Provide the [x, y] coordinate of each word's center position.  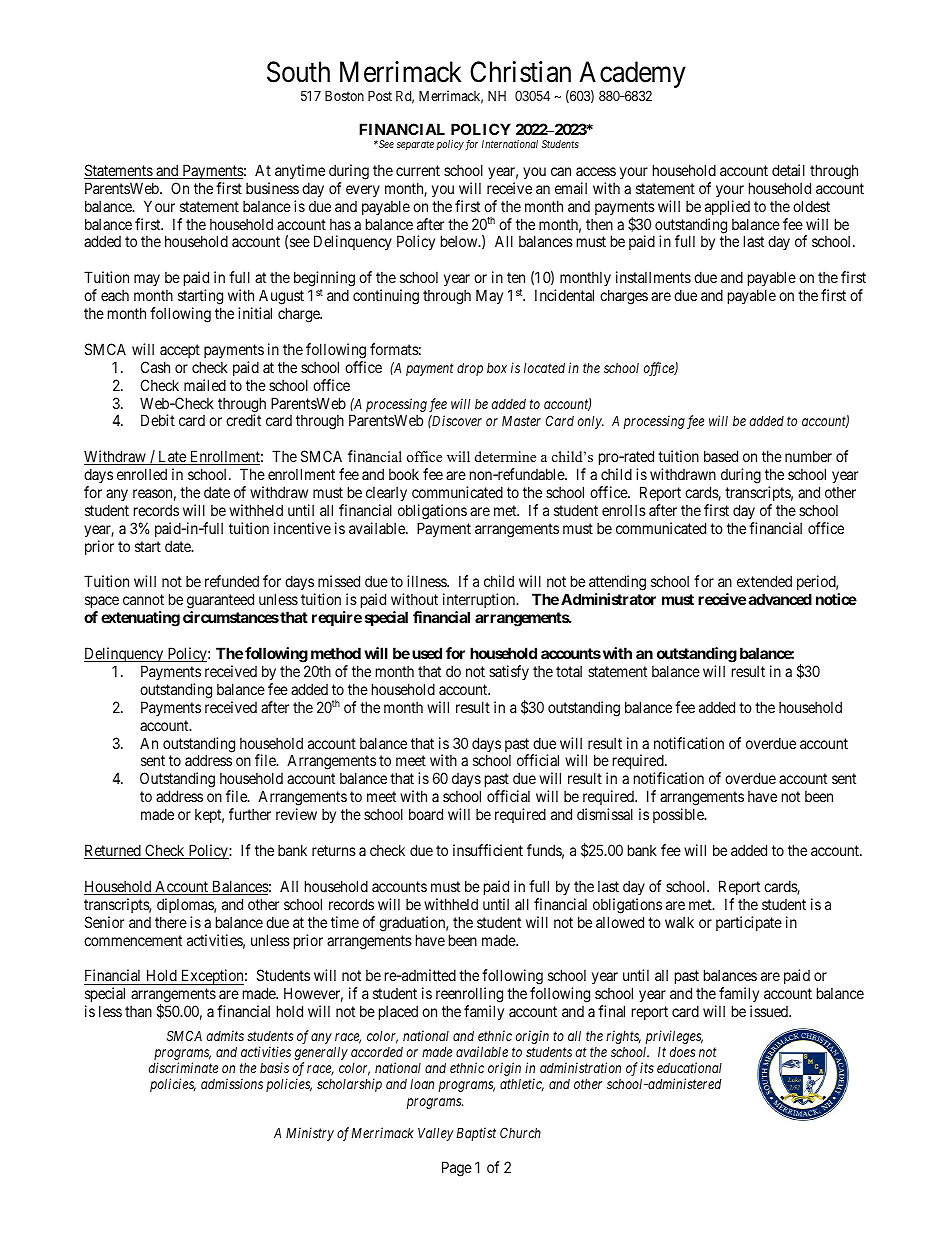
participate [749, 923]
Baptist [476, 1134]
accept [180, 351]
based [721, 456]
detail [788, 170]
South [298, 72]
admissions [232, 1083]
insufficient [488, 850]
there [171, 922]
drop [470, 369]
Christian [520, 72]
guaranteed [220, 602]
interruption [480, 602]
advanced [780, 599]
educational [689, 1067]
